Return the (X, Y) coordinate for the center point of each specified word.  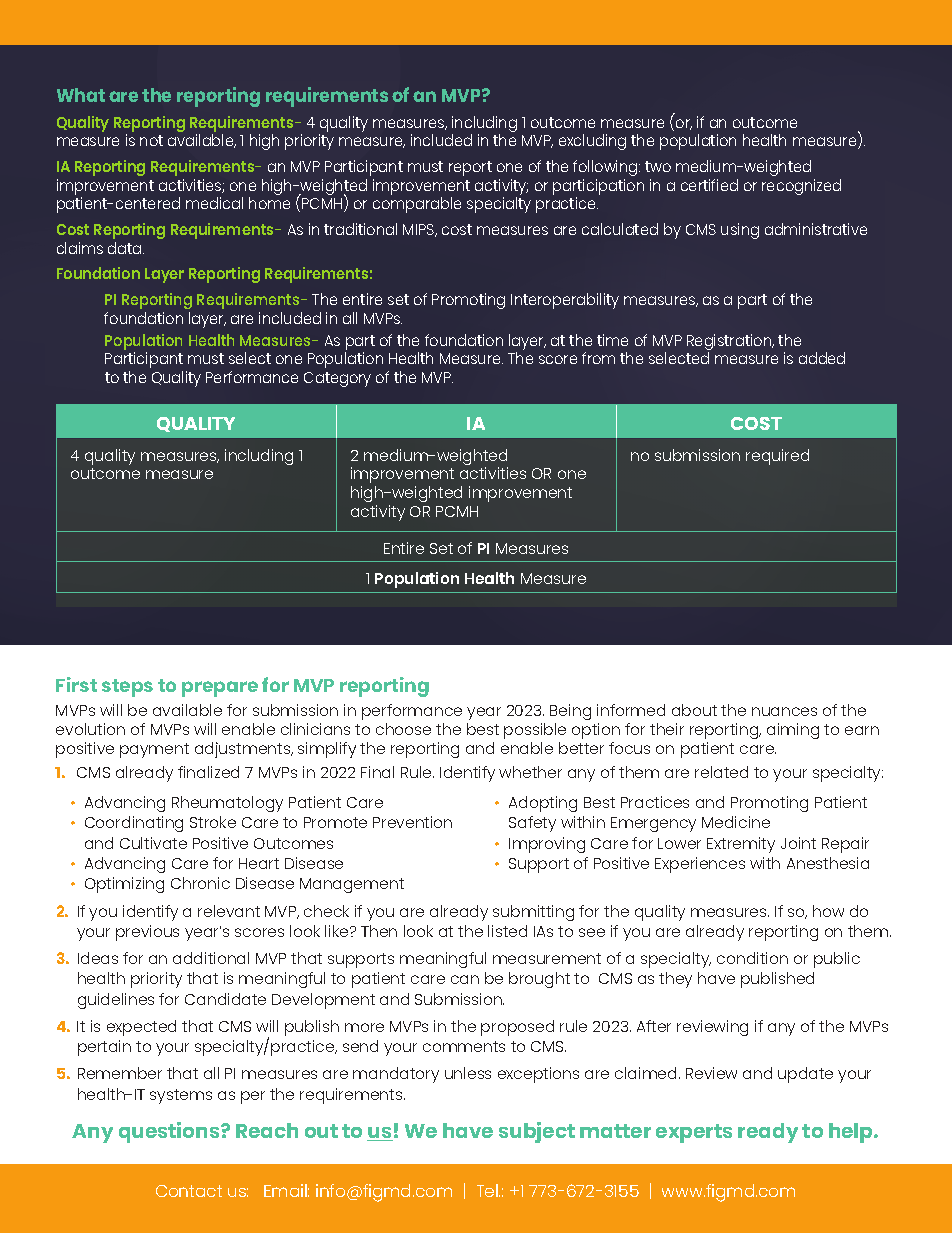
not (151, 140)
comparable (417, 205)
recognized (801, 187)
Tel (488, 1190)
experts (694, 1133)
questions (170, 1132)
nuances (784, 711)
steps (127, 688)
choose (403, 729)
